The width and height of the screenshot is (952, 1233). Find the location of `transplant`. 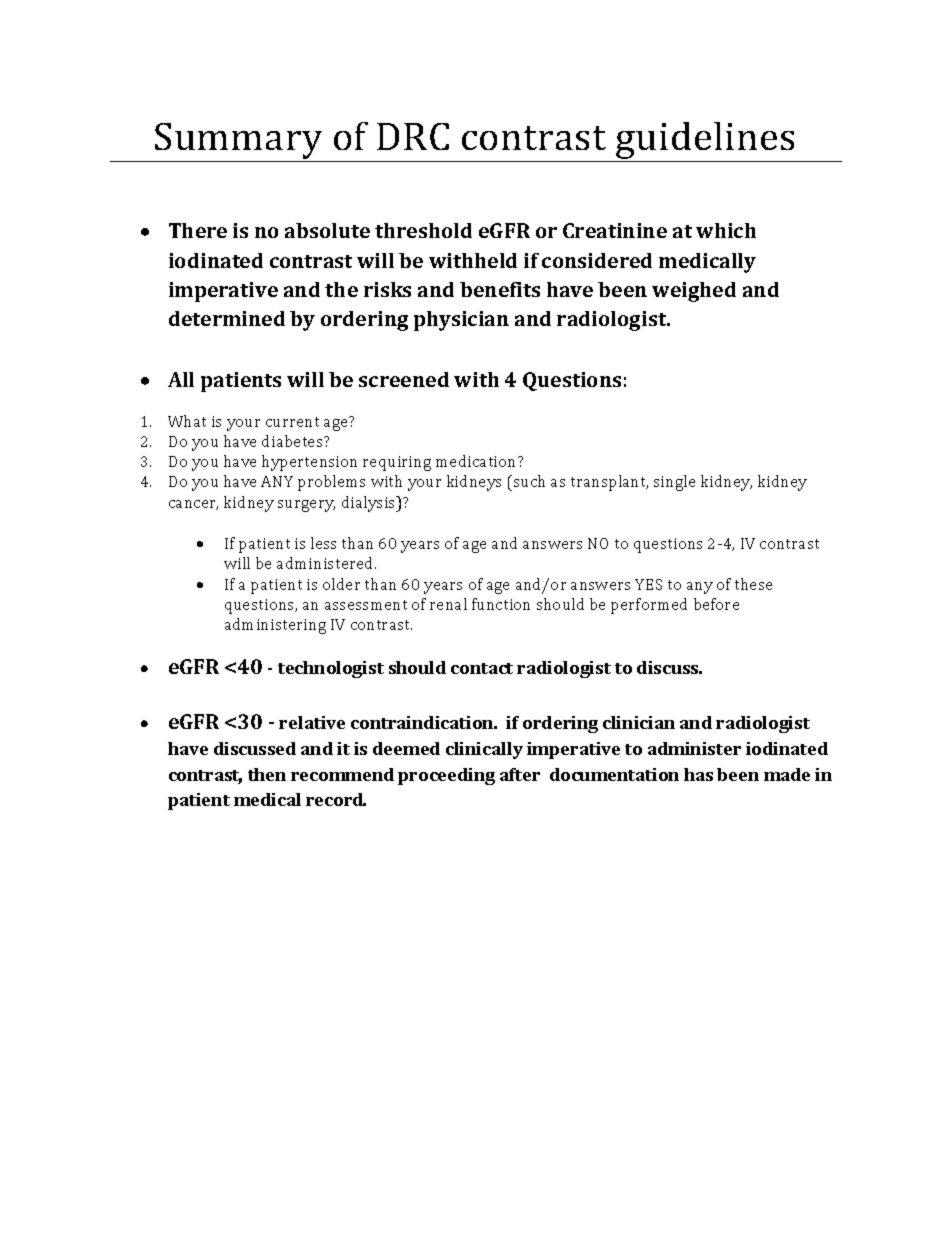

transplant is located at coordinates (609, 483).
